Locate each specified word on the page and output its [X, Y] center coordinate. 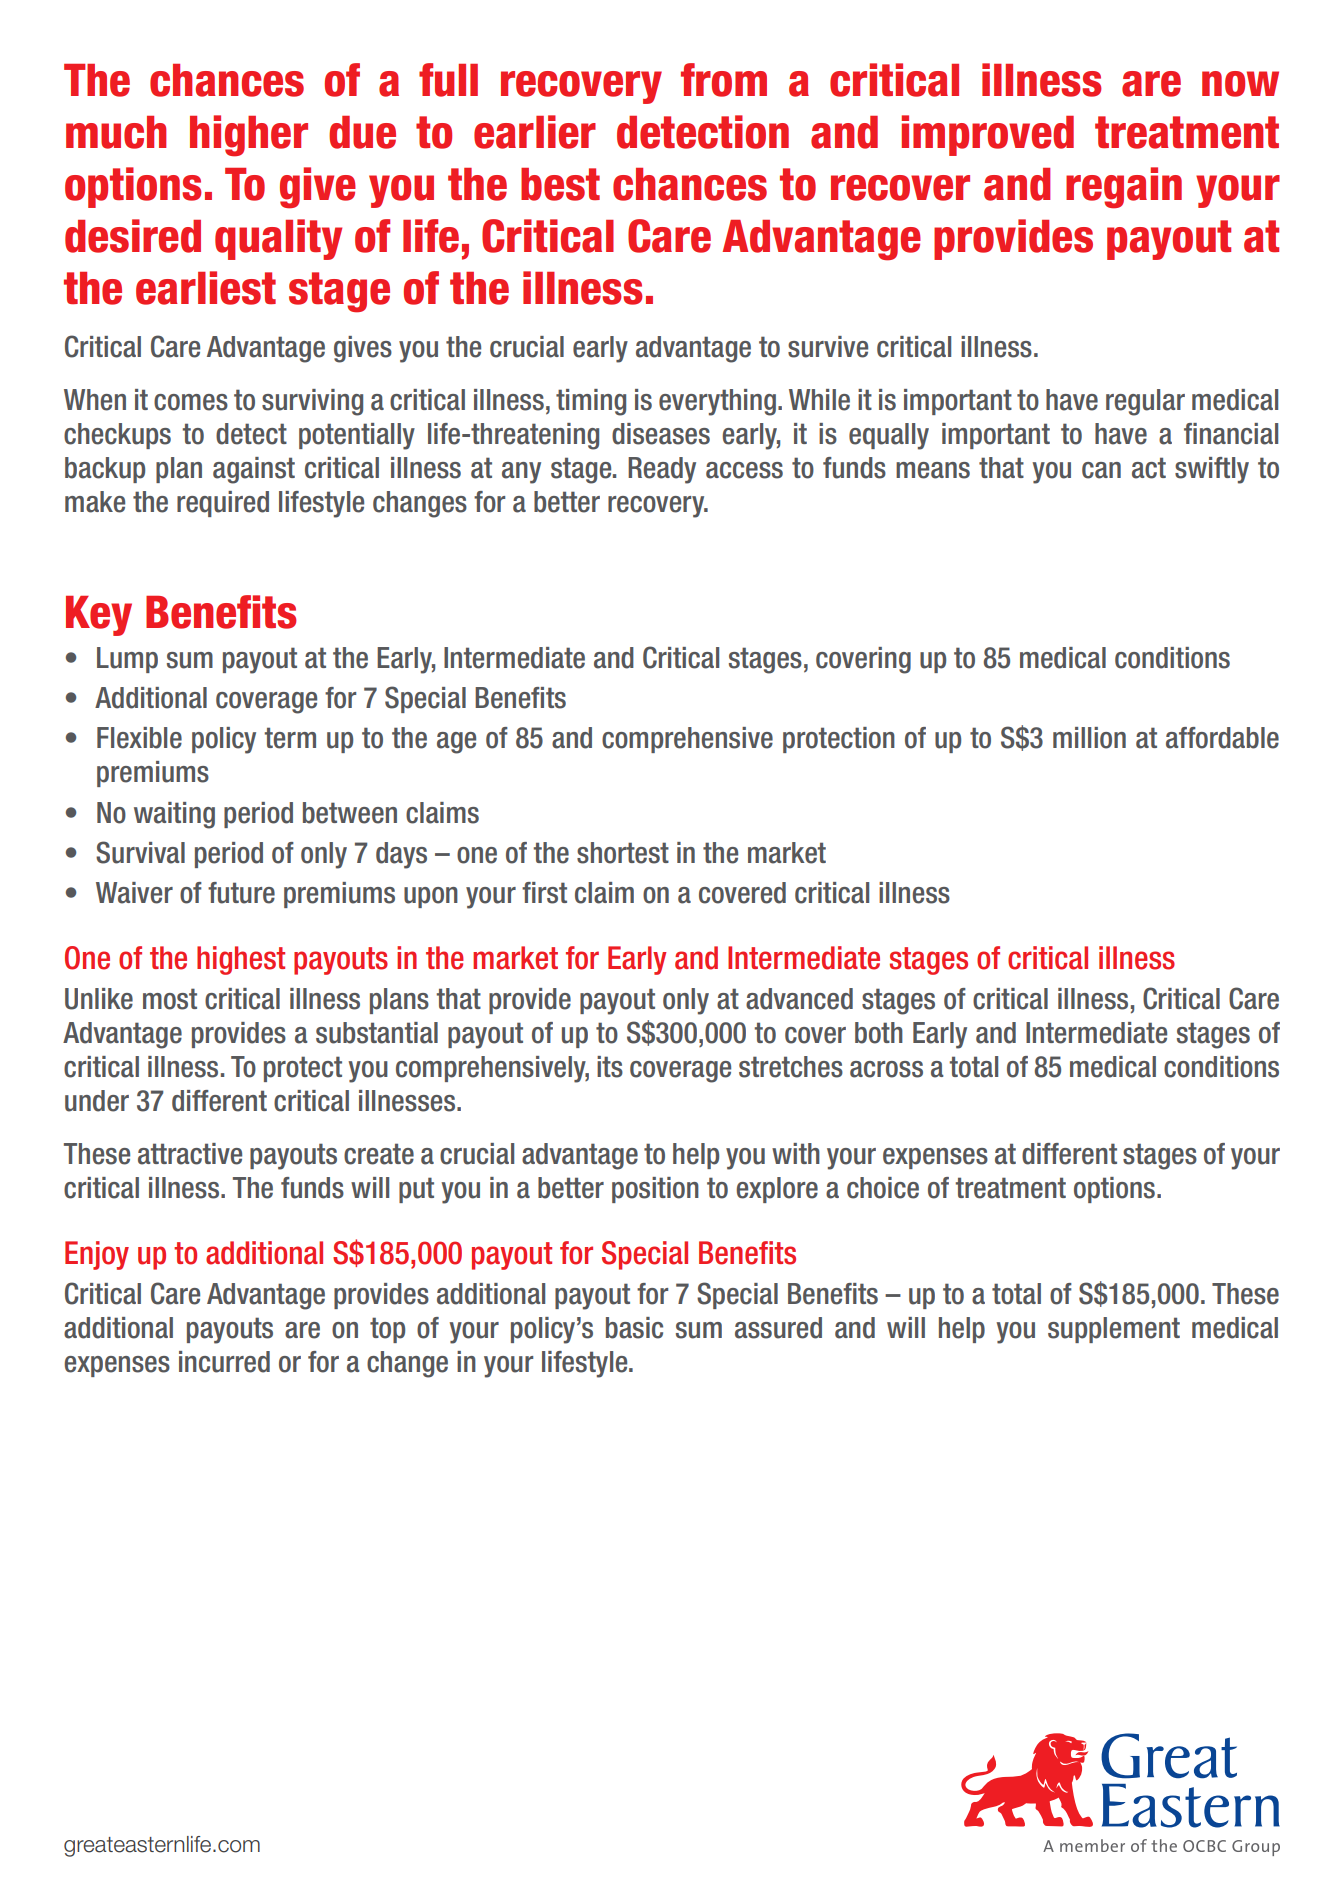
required [223, 504]
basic [634, 1328]
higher [249, 136]
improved [988, 135]
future [241, 893]
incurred [224, 1362]
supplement [1114, 1330]
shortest [623, 853]
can [1101, 470]
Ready [662, 470]
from [724, 80]
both [879, 1033]
